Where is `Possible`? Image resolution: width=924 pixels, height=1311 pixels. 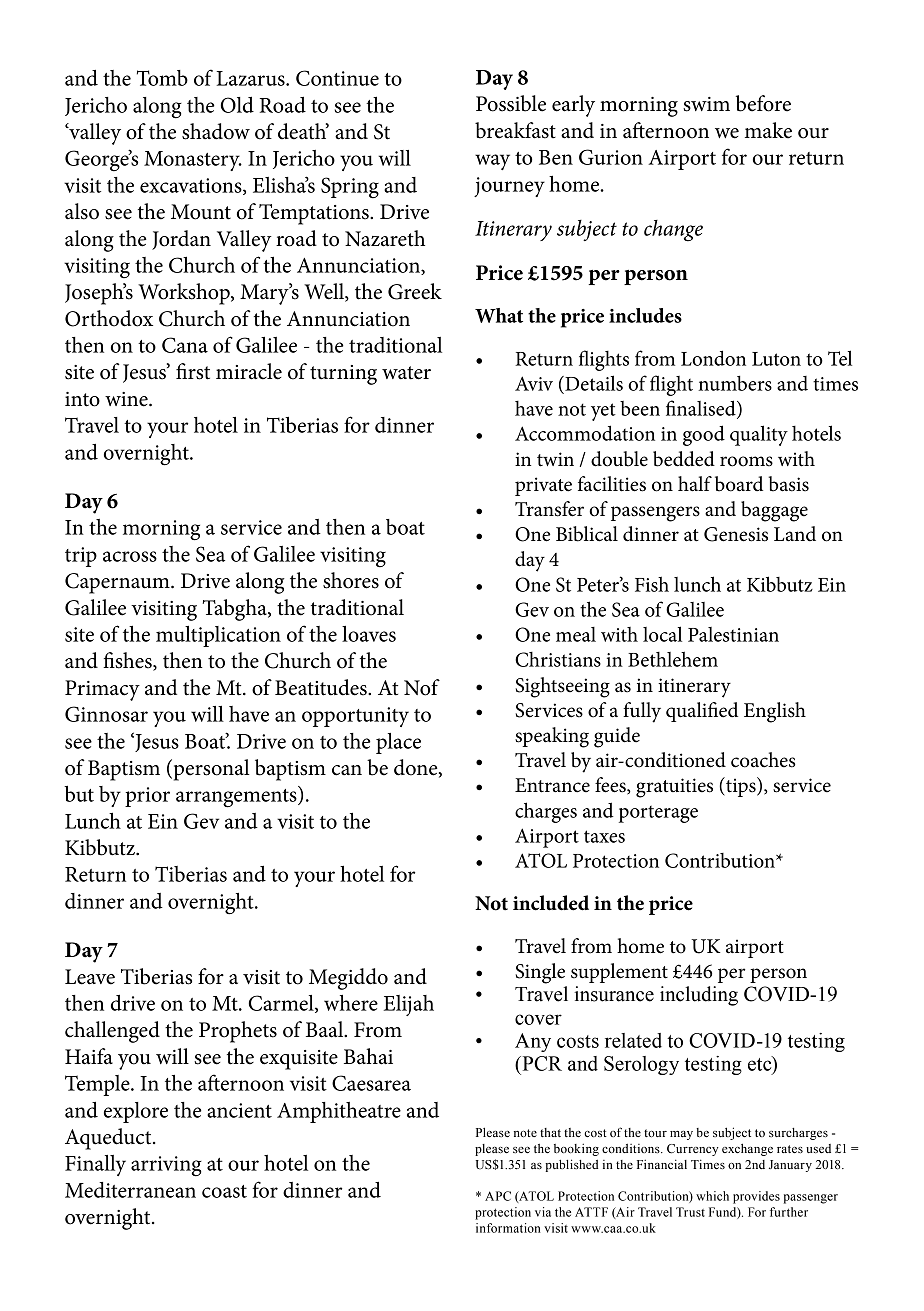
Possible is located at coordinates (511, 103).
